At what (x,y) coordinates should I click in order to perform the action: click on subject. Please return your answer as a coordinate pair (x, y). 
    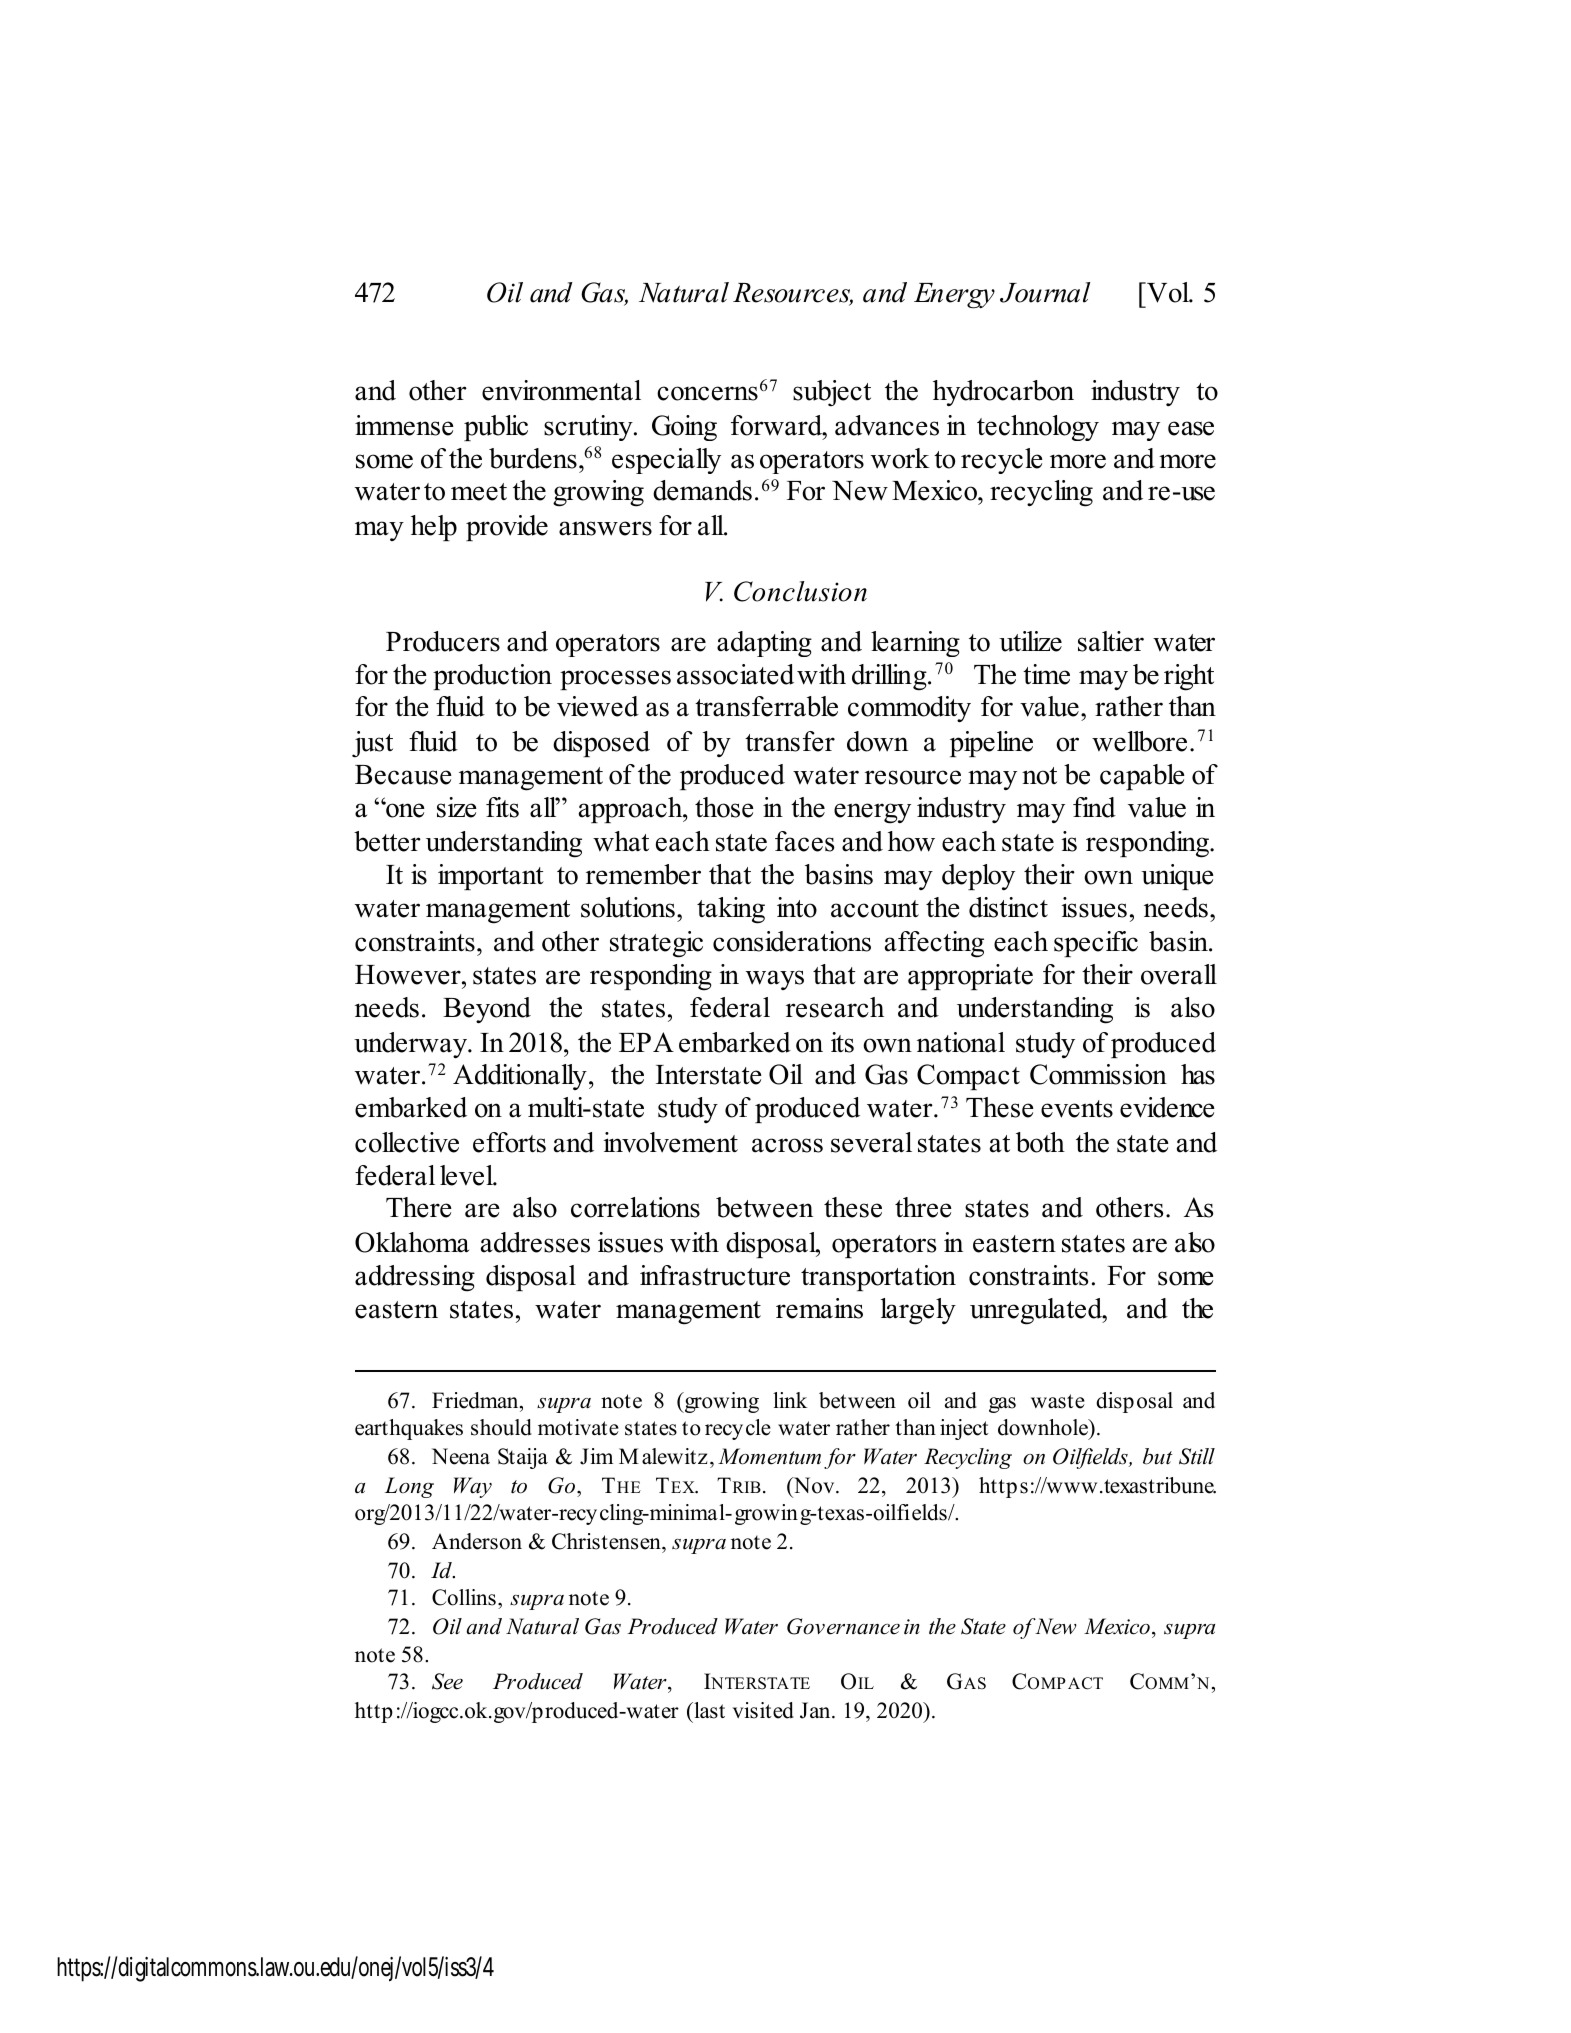
    Looking at the image, I should click on (832, 393).
